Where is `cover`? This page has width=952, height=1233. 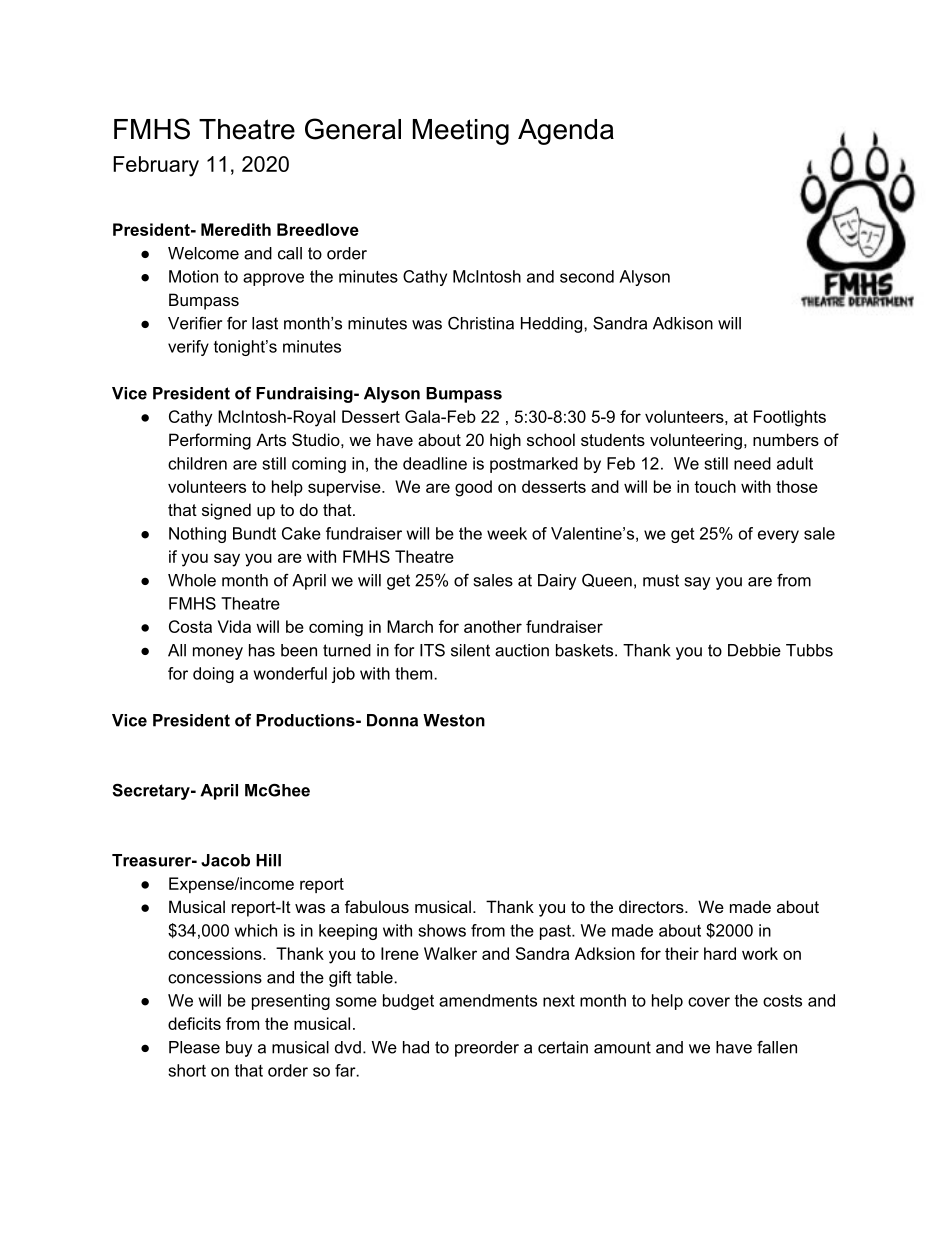 cover is located at coordinates (709, 1002).
